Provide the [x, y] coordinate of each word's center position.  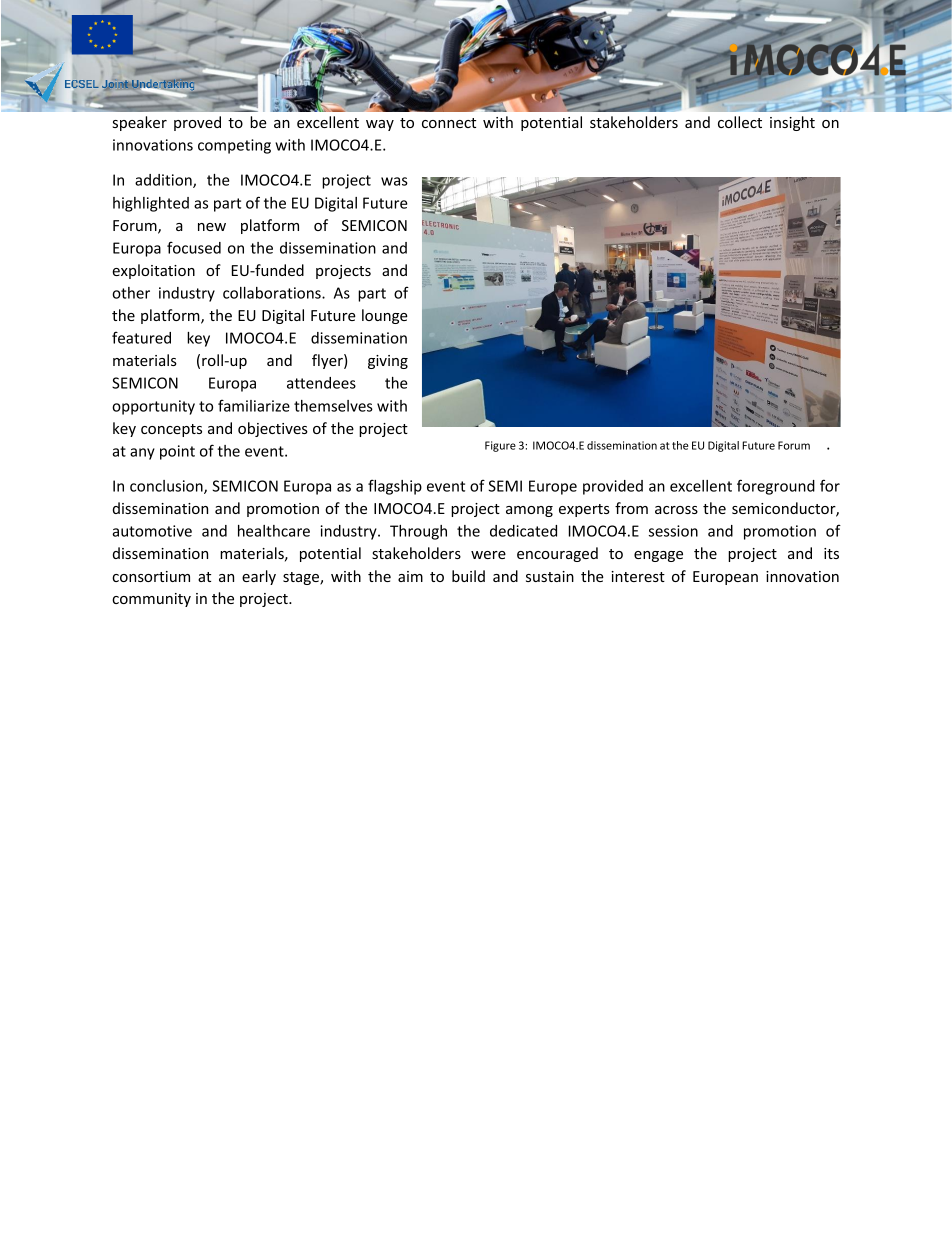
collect [740, 122]
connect [449, 123]
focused [194, 247]
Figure [500, 446]
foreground [776, 487]
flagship [395, 487]
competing [234, 146]
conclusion [167, 487]
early [259, 577]
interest [638, 576]
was [394, 181]
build [468, 576]
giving [388, 362]
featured [141, 337]
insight [792, 123]
